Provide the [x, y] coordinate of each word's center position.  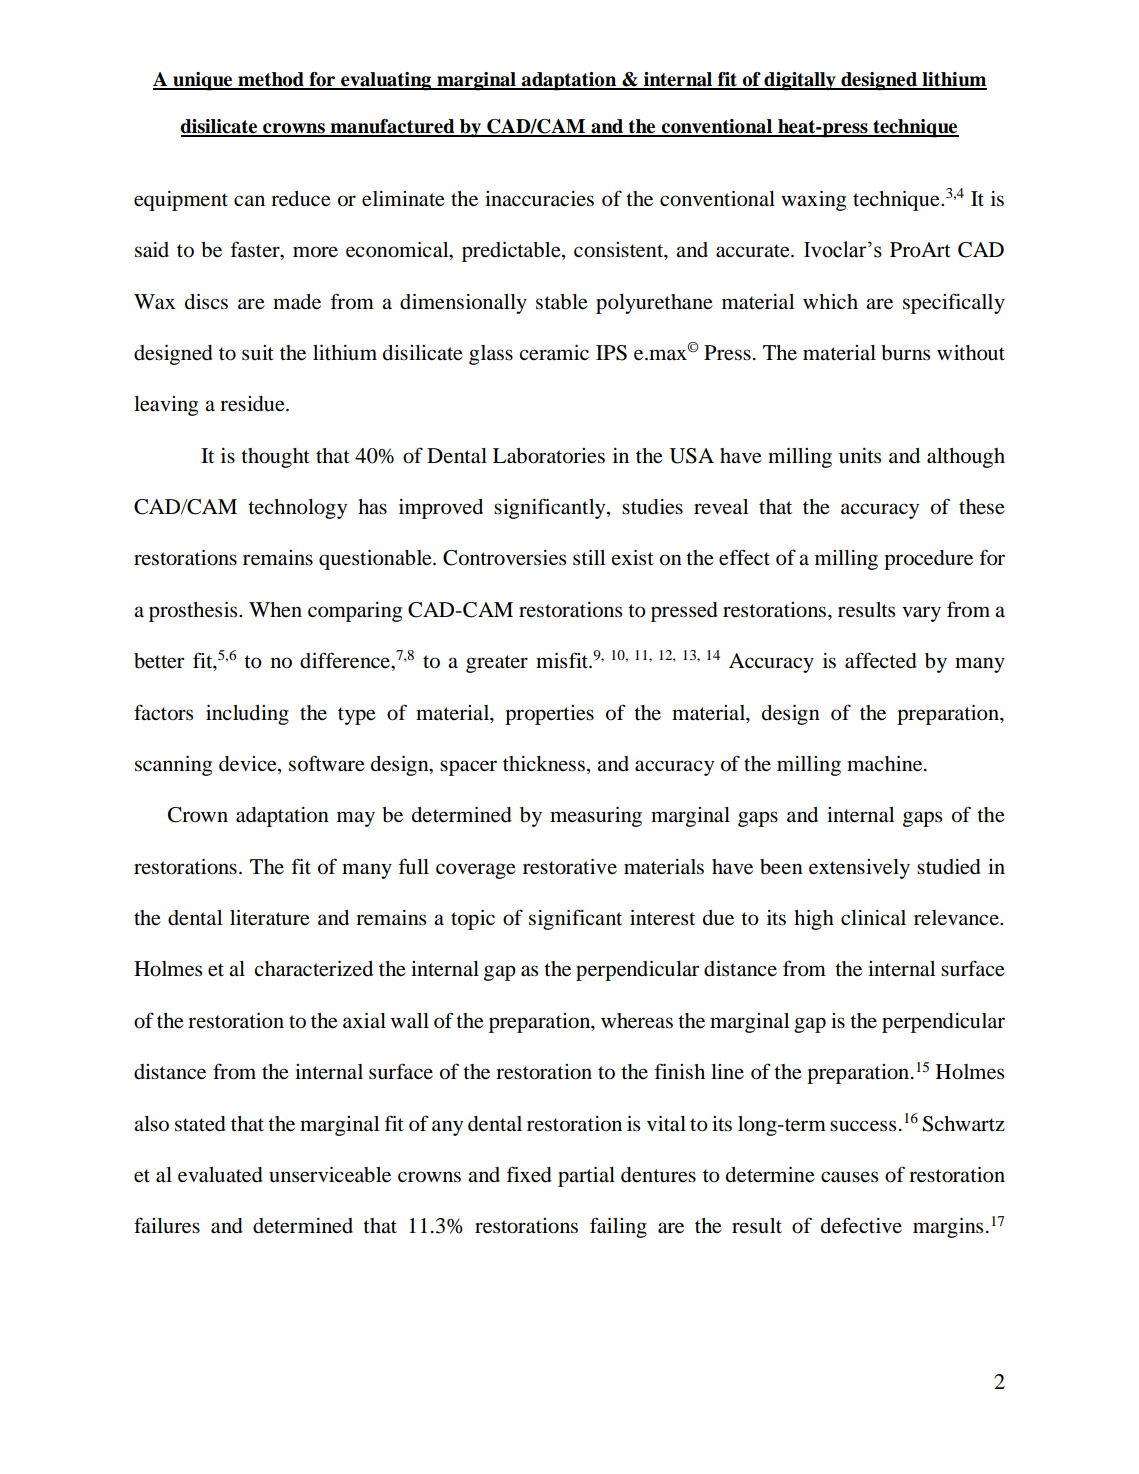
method [271, 80]
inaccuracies [539, 199]
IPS [611, 353]
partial [586, 1177]
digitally [800, 81]
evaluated [220, 1175]
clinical [873, 917]
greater [497, 664]
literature [270, 918]
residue [253, 404]
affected [881, 660]
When [275, 610]
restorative [570, 867]
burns [905, 353]
